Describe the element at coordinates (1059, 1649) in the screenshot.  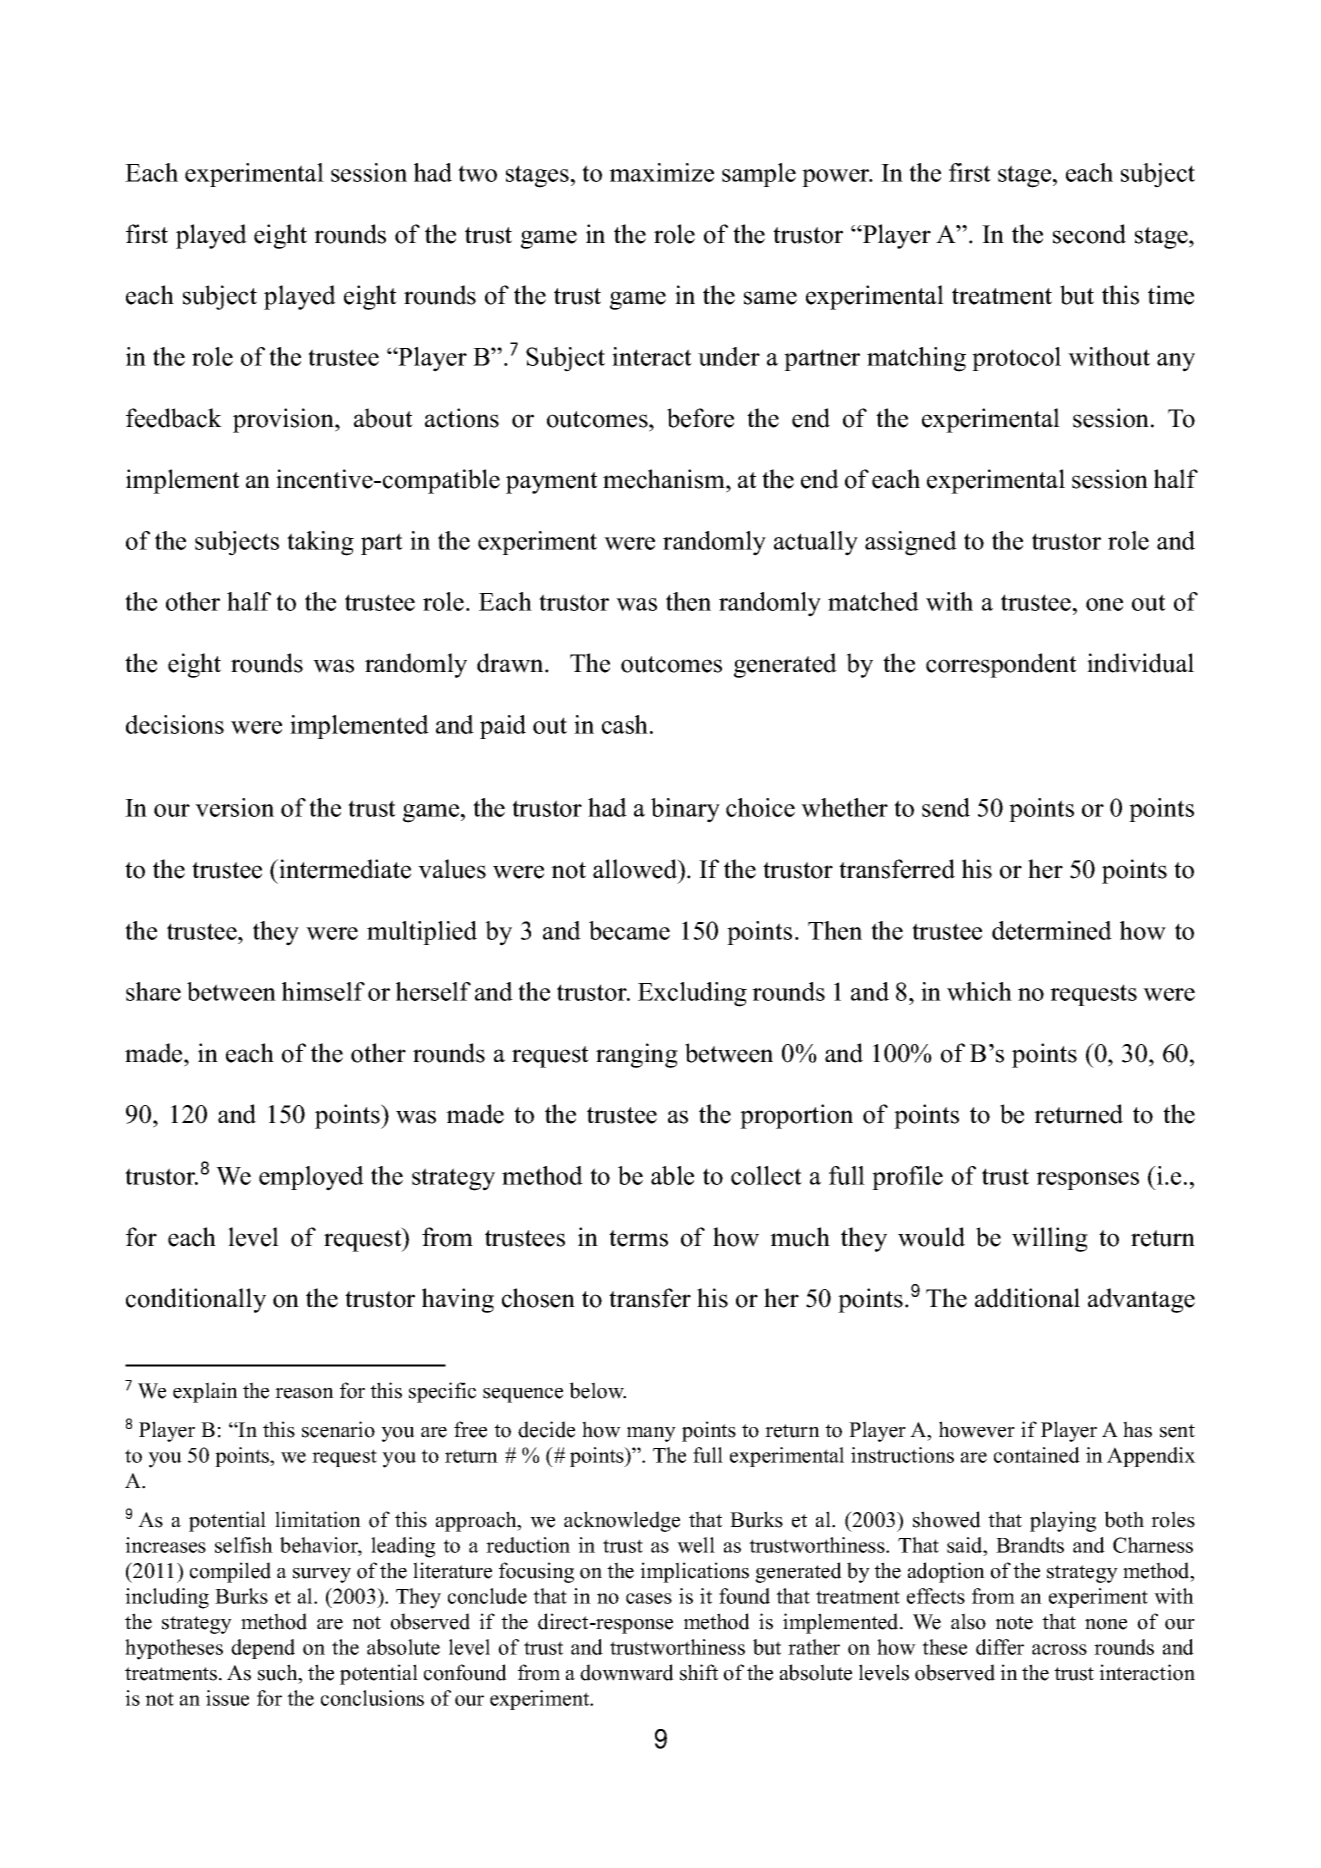
I see `across` at that location.
